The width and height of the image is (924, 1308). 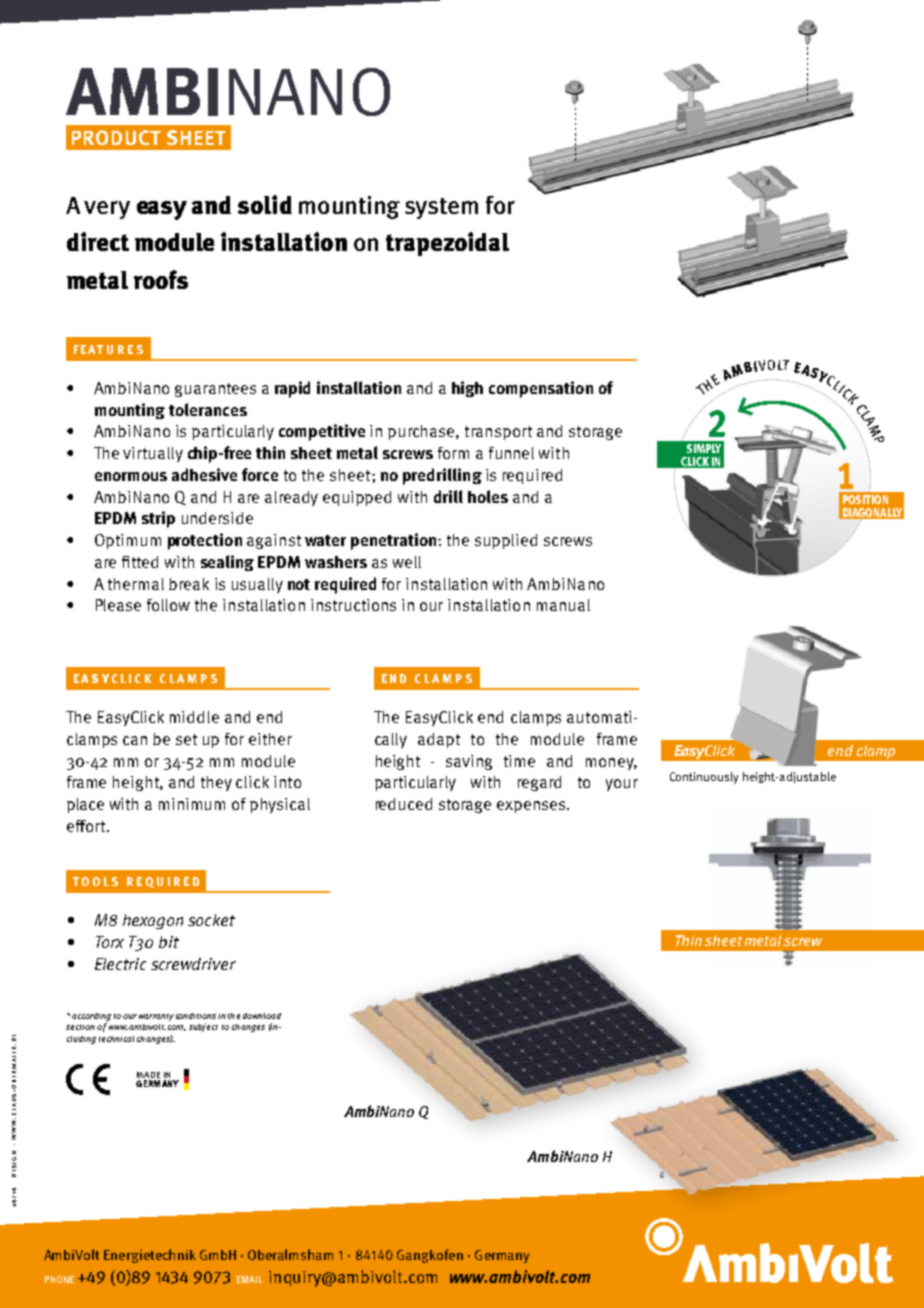 I want to click on can, so click(x=135, y=740).
